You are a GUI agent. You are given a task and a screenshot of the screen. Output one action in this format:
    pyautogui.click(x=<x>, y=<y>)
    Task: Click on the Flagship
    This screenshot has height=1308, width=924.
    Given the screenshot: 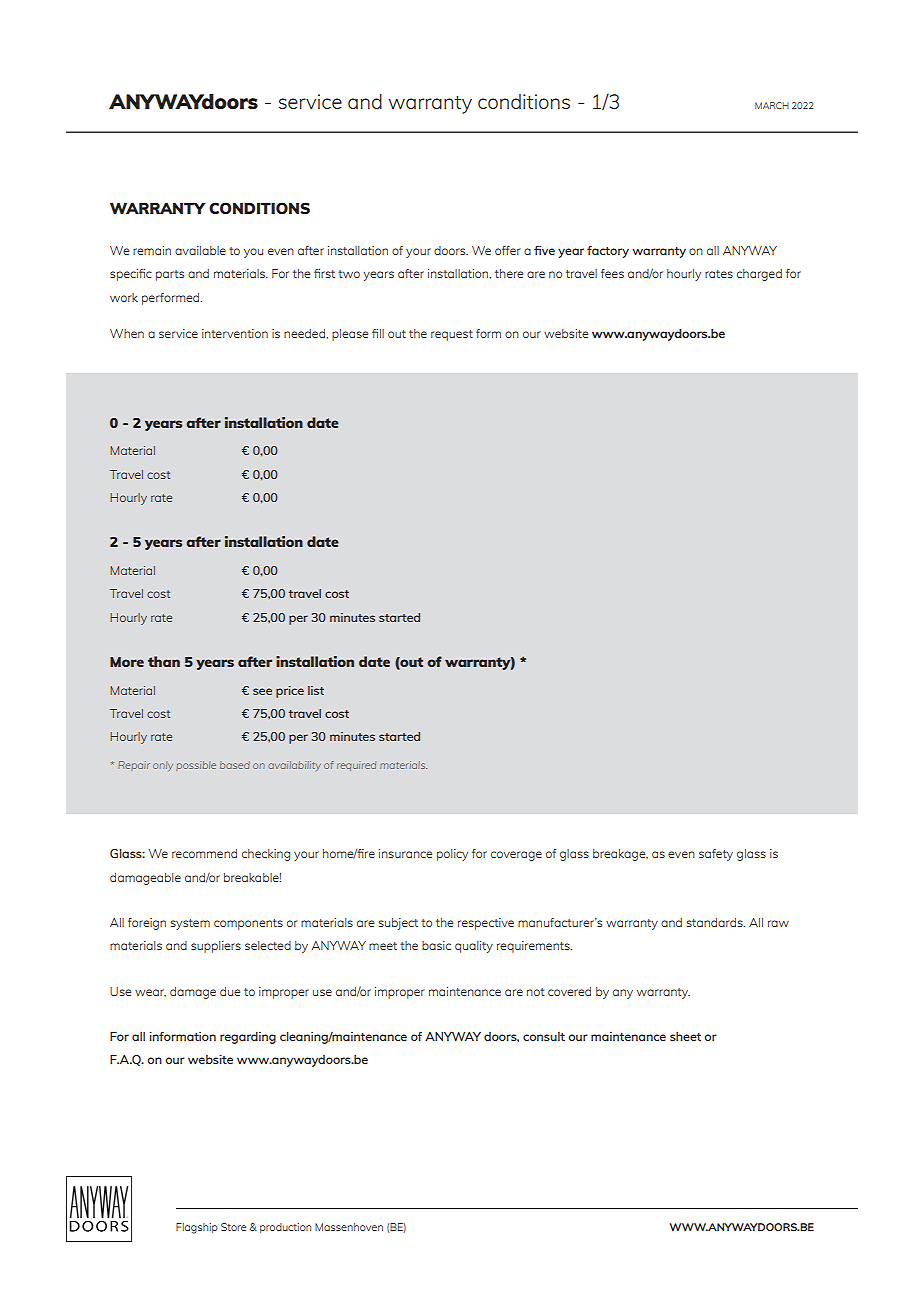 What is the action you would take?
    pyautogui.click(x=197, y=1228)
